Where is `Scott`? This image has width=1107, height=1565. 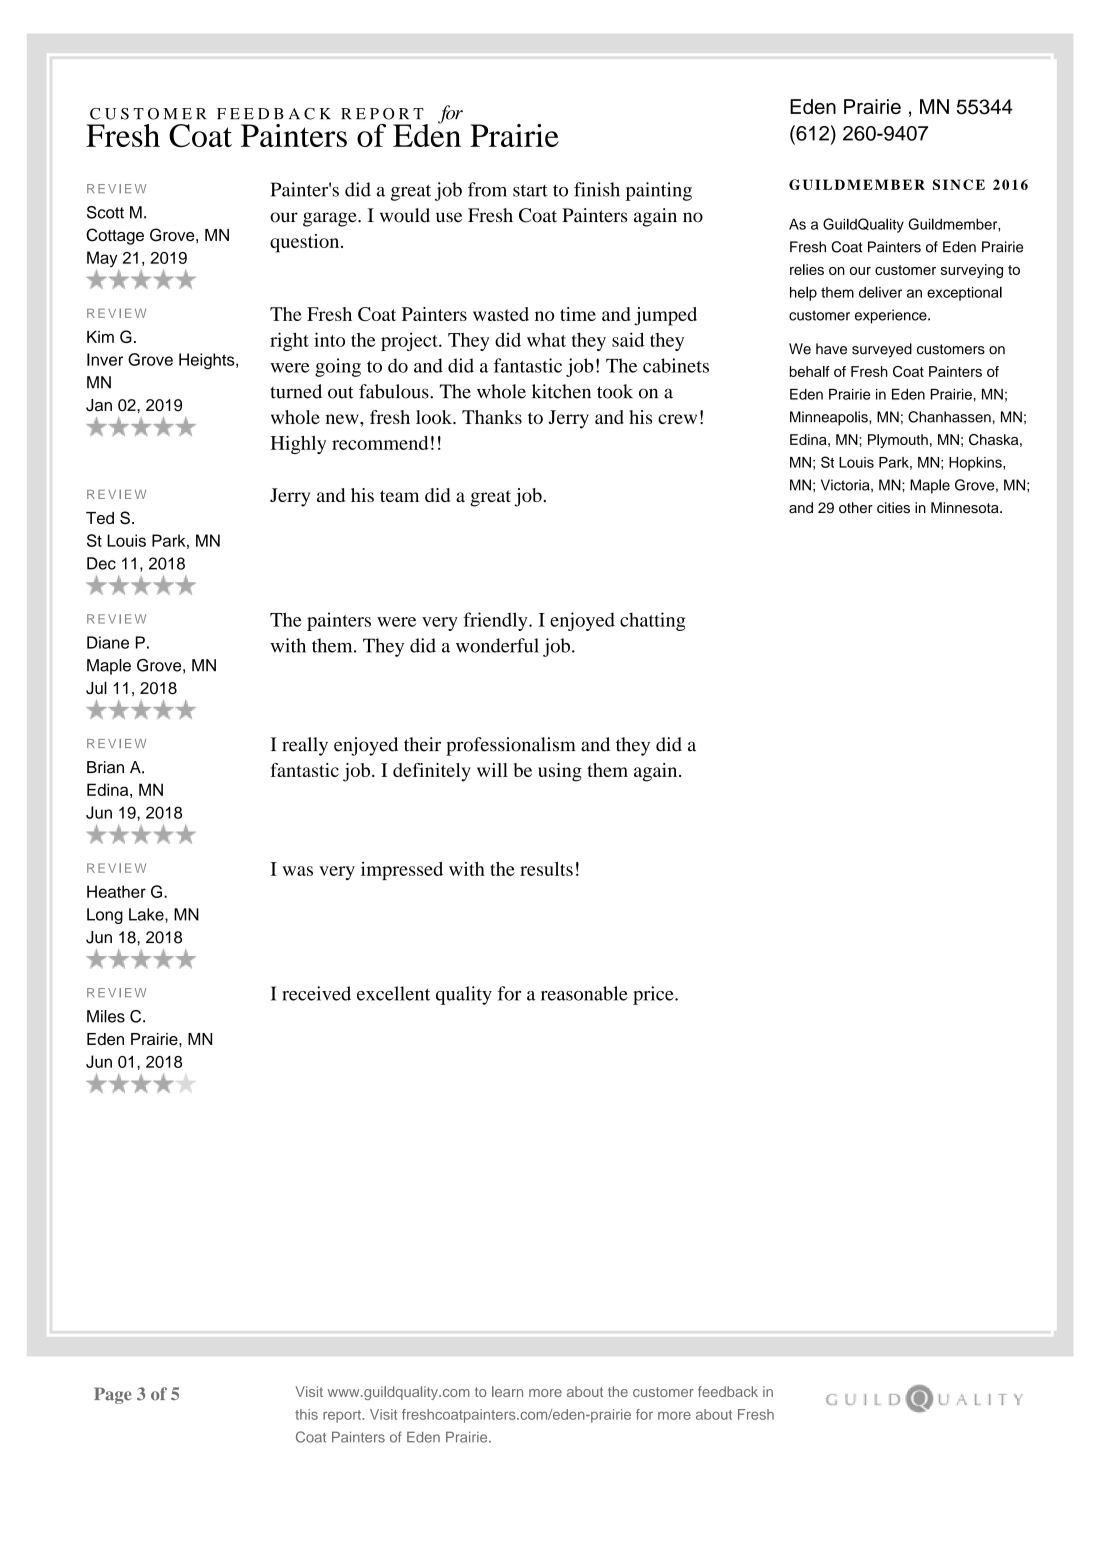 Scott is located at coordinates (105, 212).
